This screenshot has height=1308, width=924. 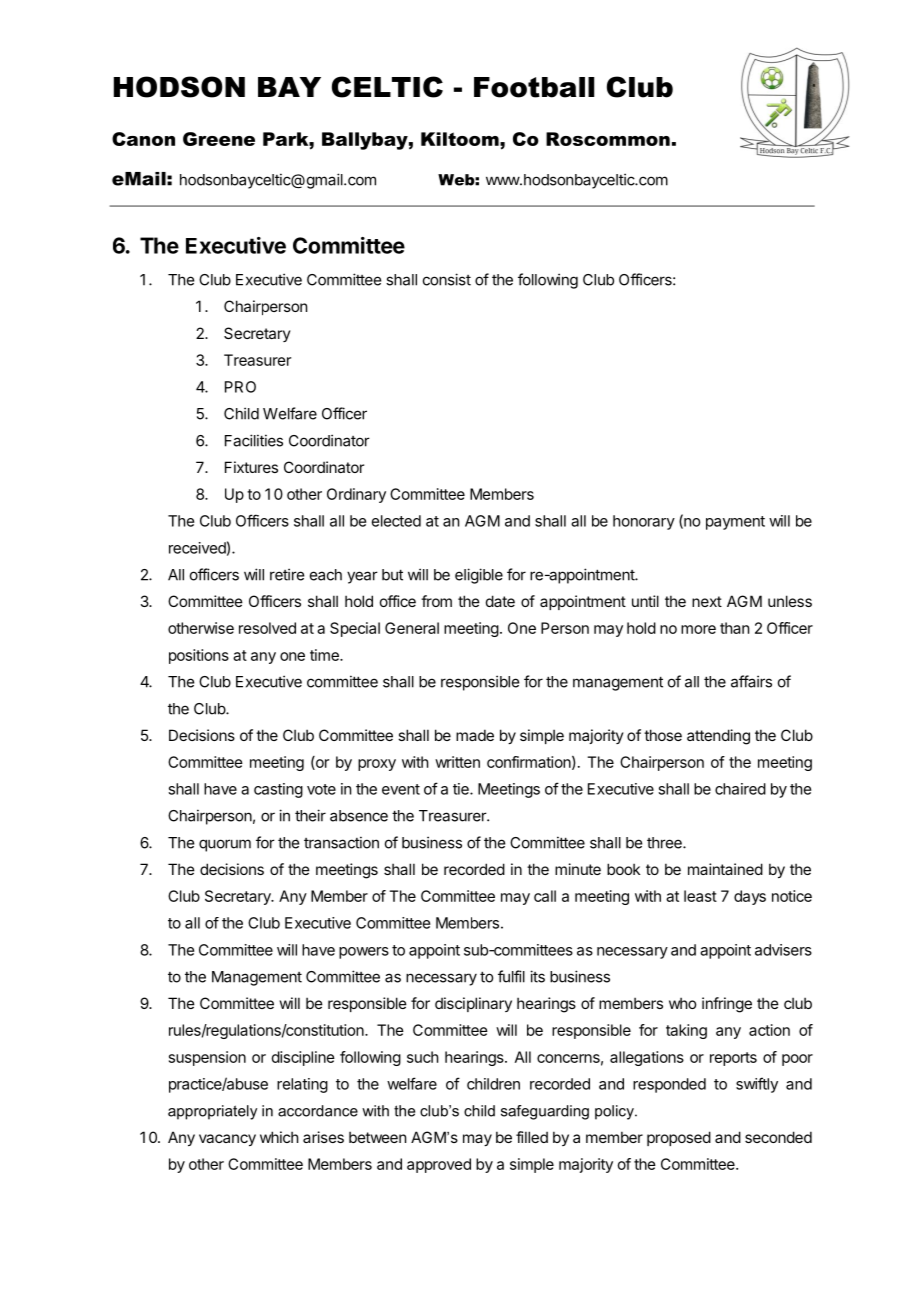 What do you see at coordinates (439, 1165) in the screenshot?
I see `approved` at bounding box center [439, 1165].
